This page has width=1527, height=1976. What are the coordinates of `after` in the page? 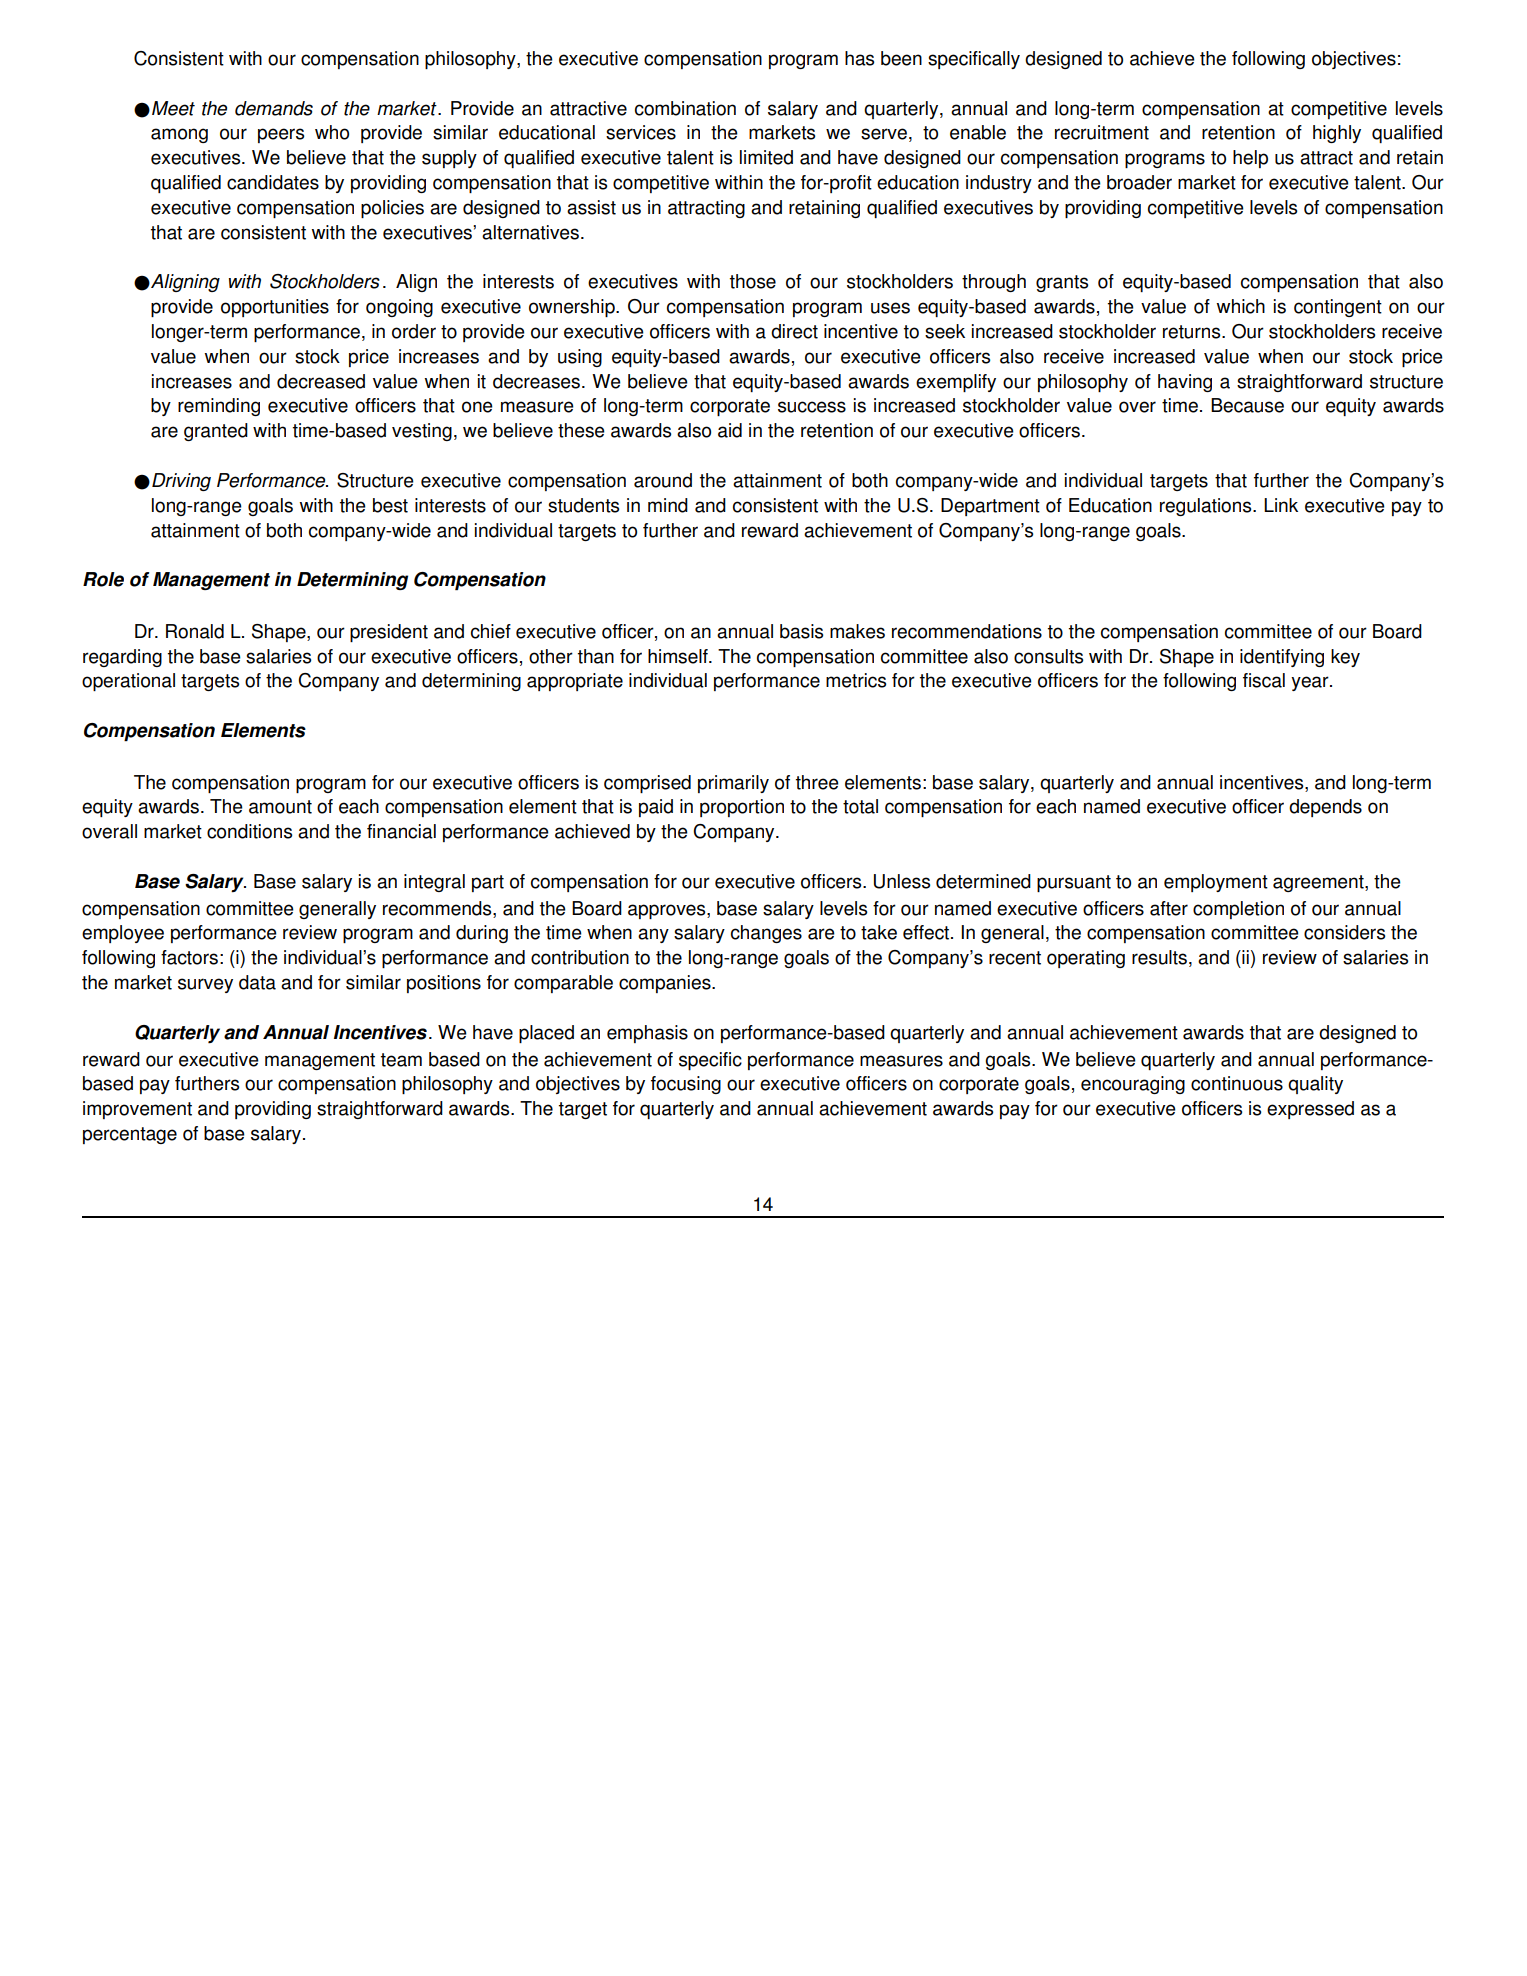 It's located at (1169, 908).
